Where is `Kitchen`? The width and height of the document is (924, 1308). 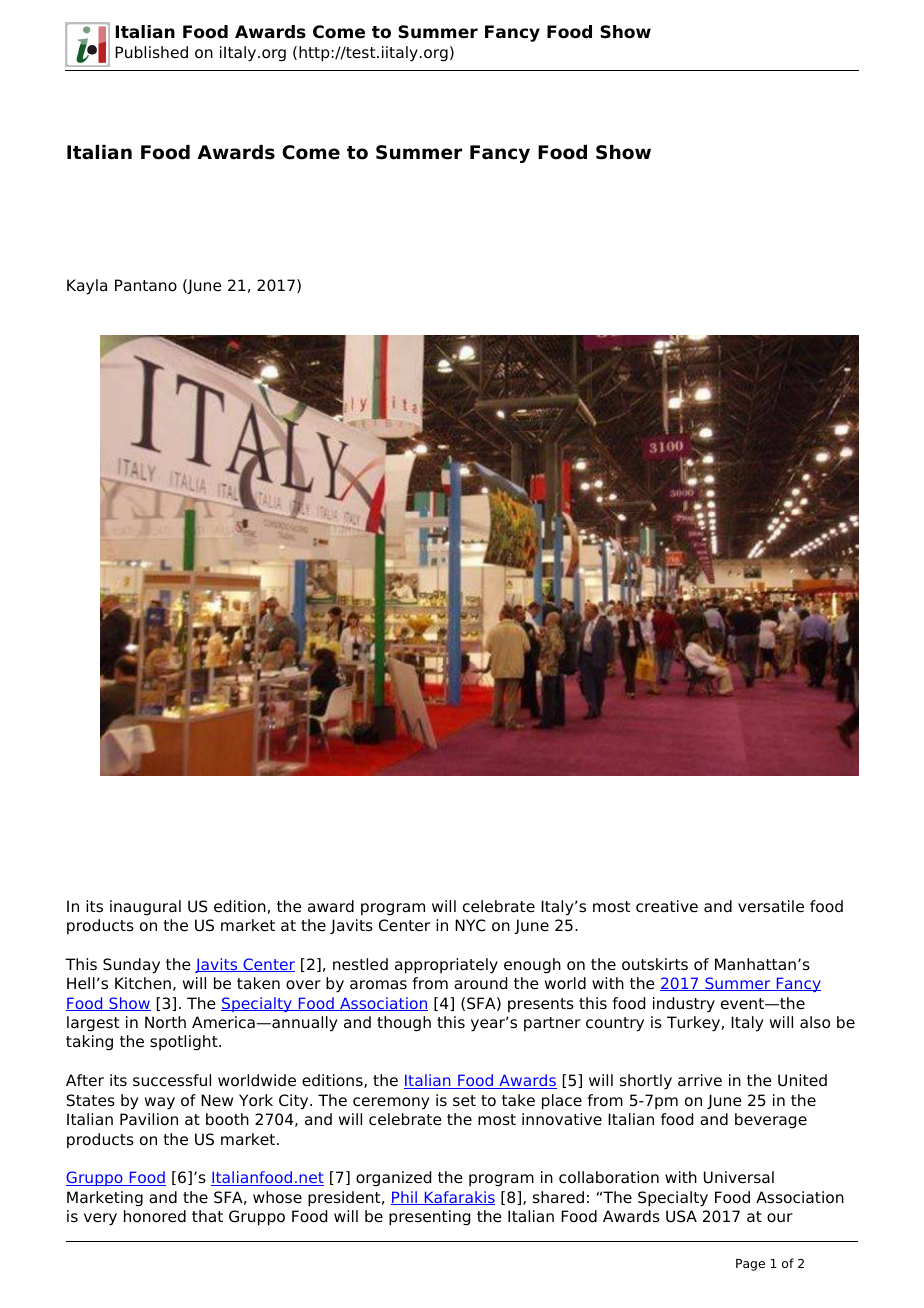
Kitchen is located at coordinates (143, 983).
